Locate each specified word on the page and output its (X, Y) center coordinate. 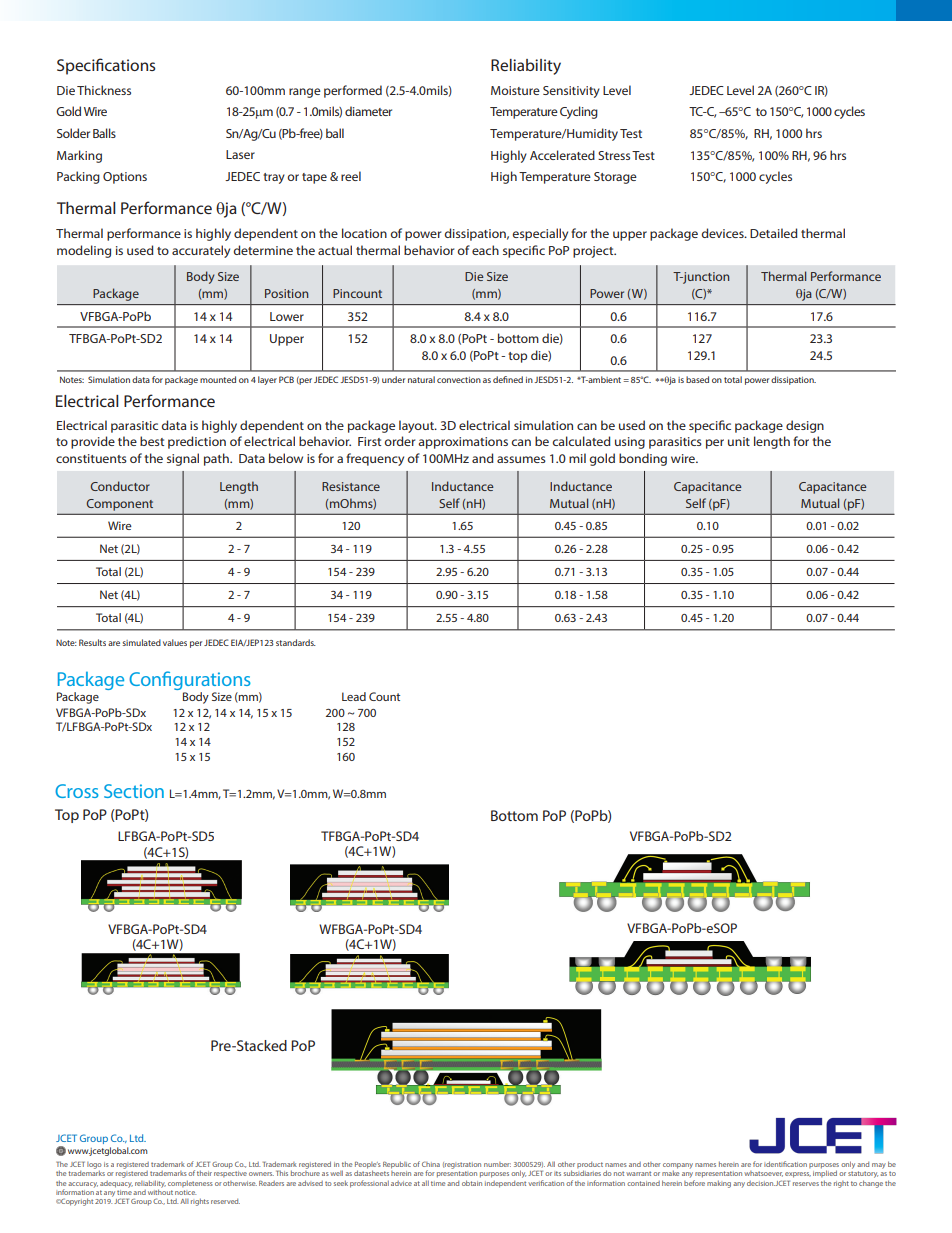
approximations (463, 443)
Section (134, 791)
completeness (190, 1183)
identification (785, 1164)
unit (739, 441)
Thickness (104, 90)
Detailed (774, 233)
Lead (354, 696)
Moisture (515, 90)
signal (183, 459)
